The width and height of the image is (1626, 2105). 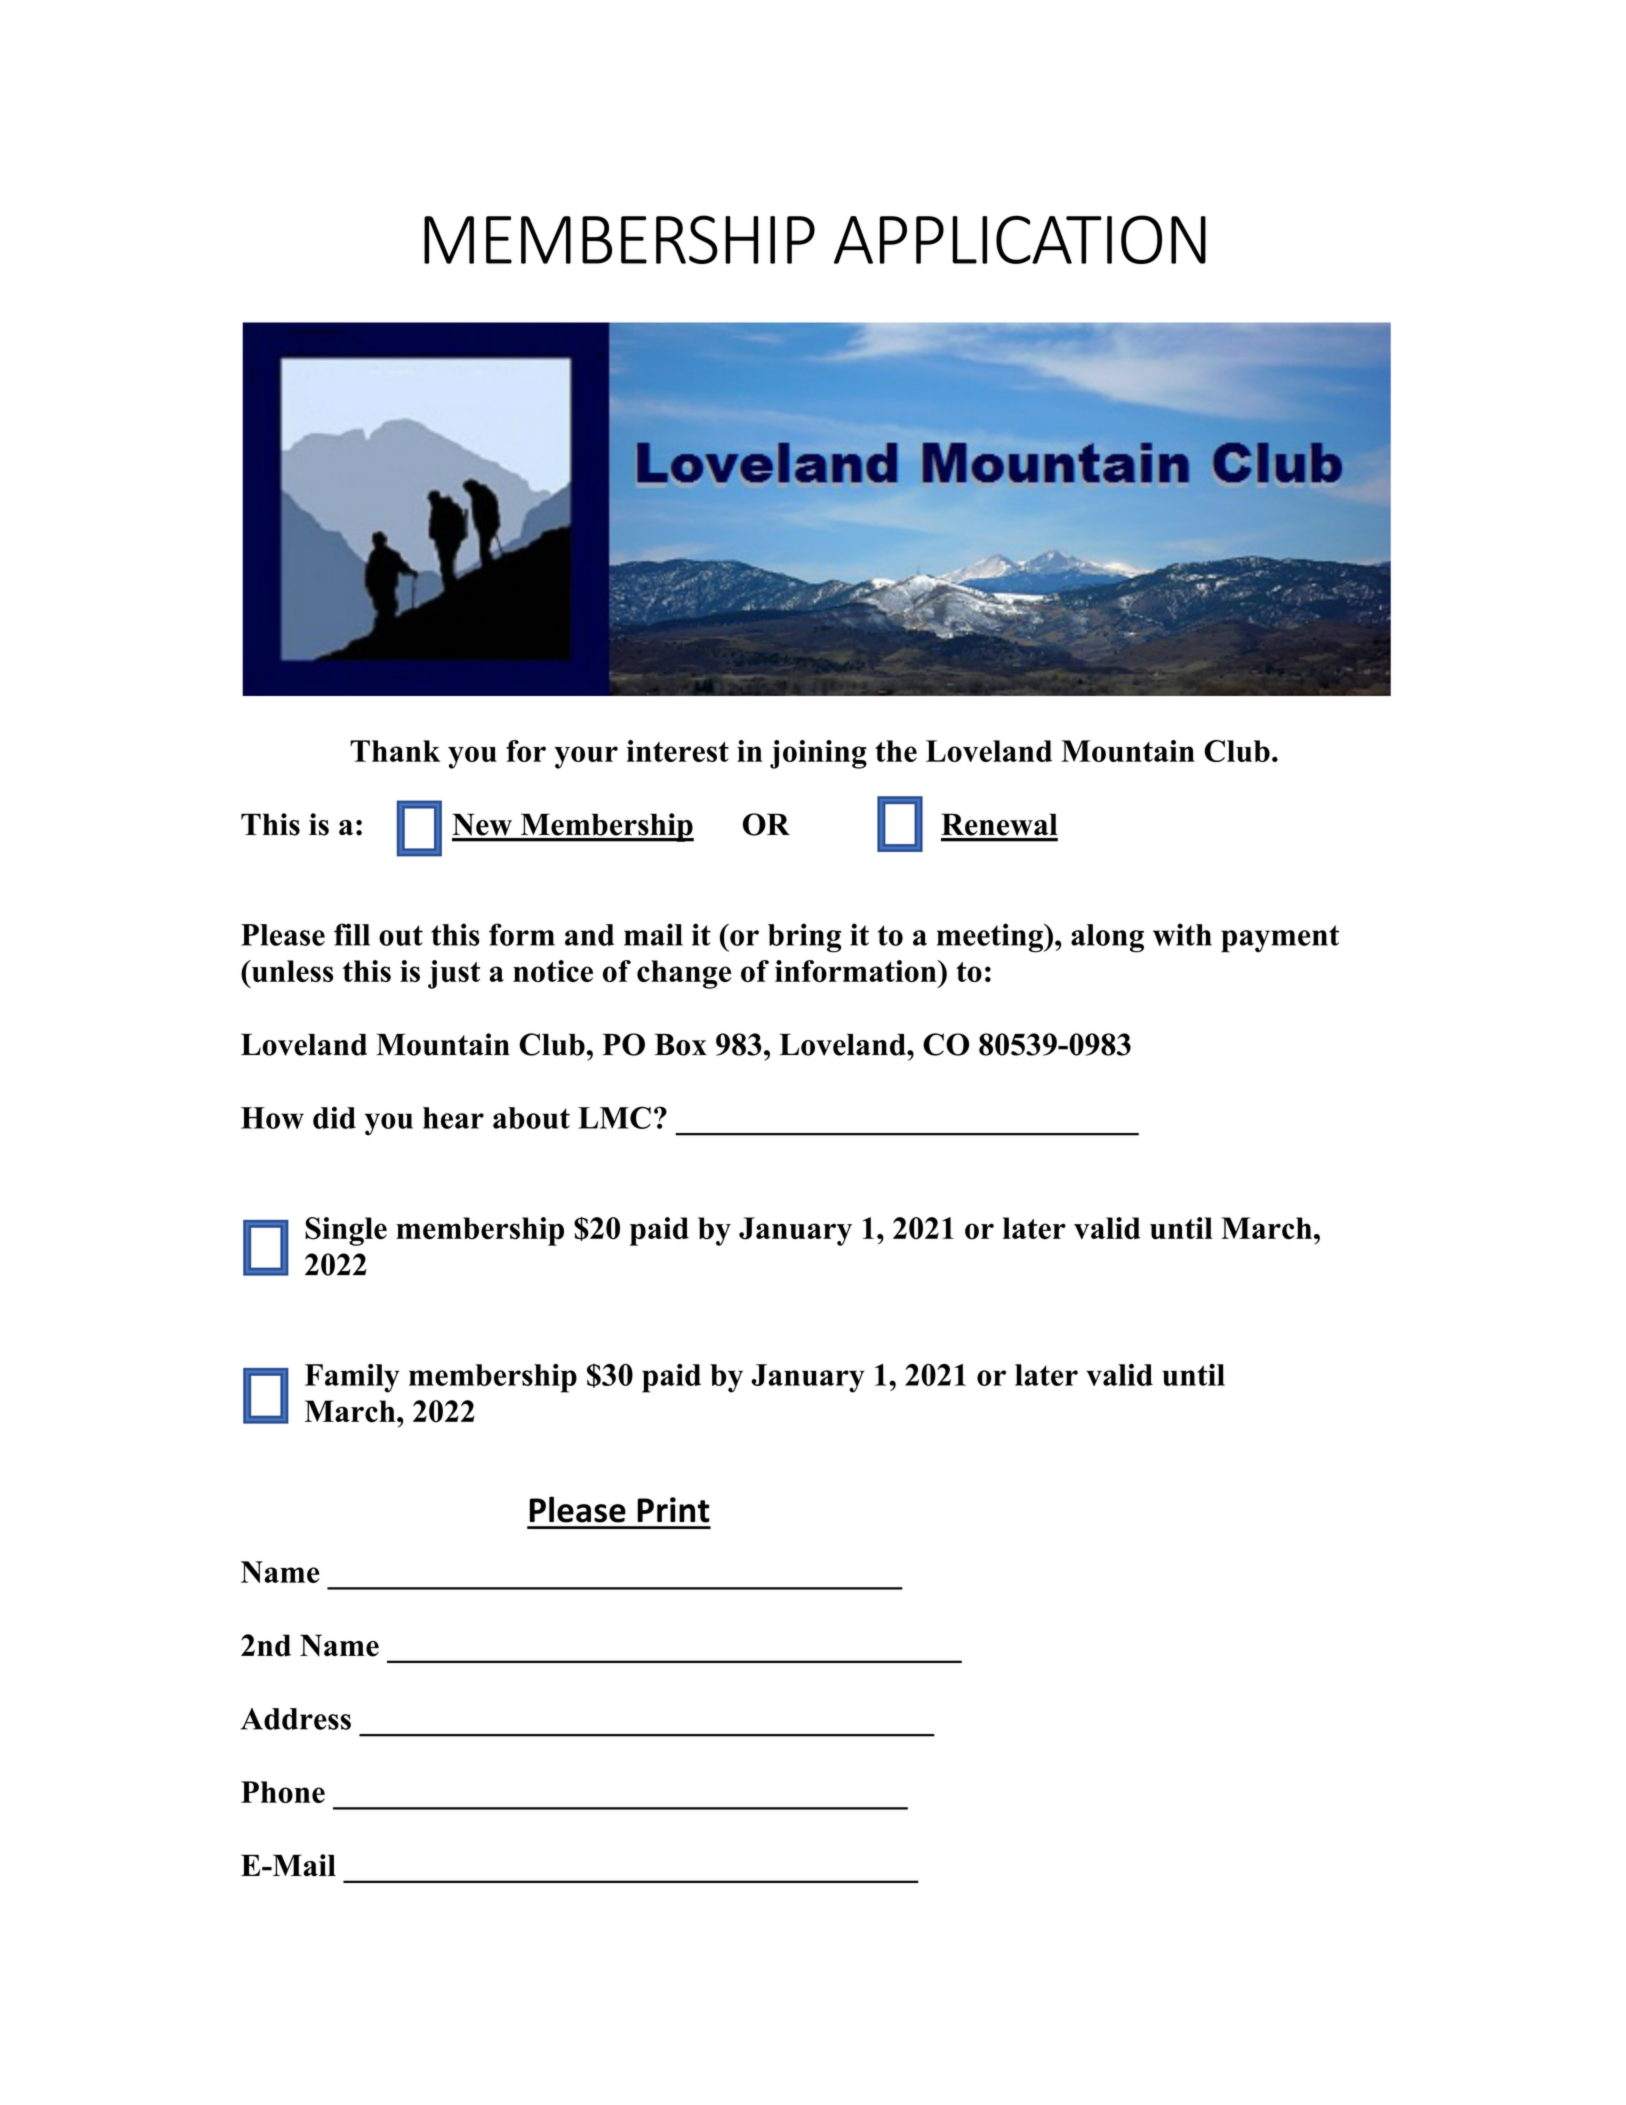 I want to click on APPLICATION, so click(x=1020, y=239).
